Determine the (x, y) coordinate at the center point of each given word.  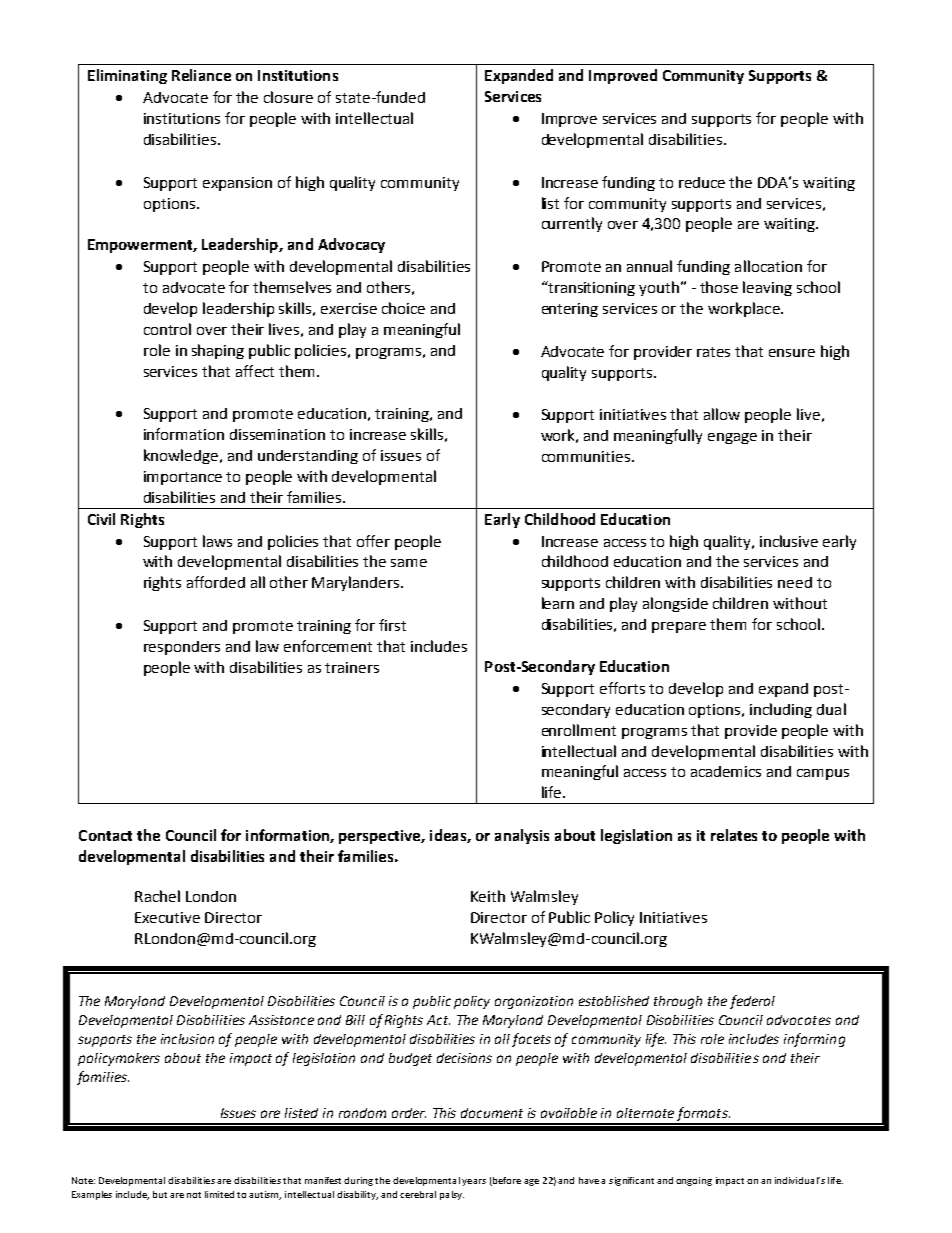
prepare (679, 627)
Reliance (201, 75)
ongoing (694, 1181)
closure (288, 97)
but (160, 1194)
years (474, 1182)
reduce (702, 182)
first (392, 625)
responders (182, 648)
